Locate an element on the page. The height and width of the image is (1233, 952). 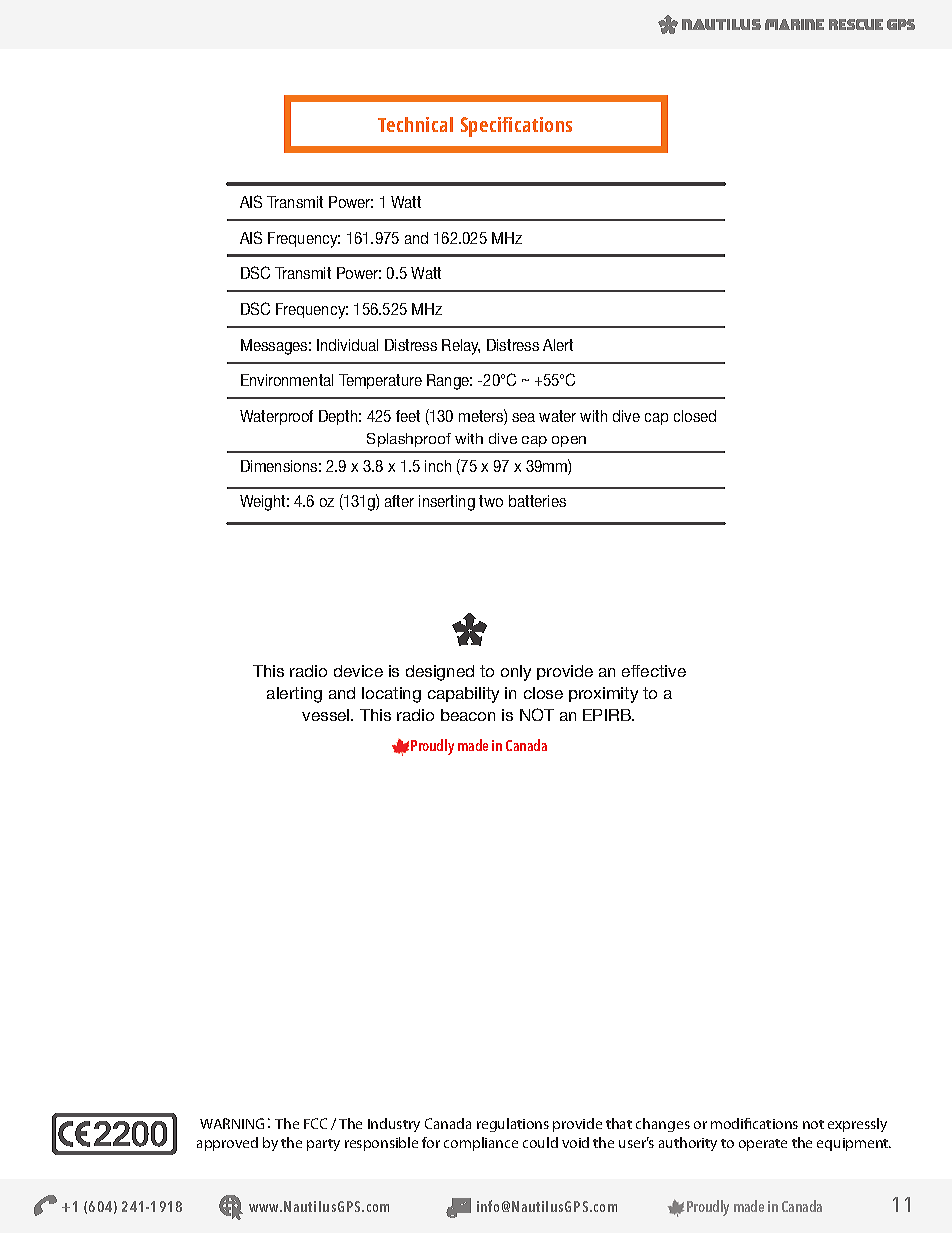
only is located at coordinates (516, 673).
